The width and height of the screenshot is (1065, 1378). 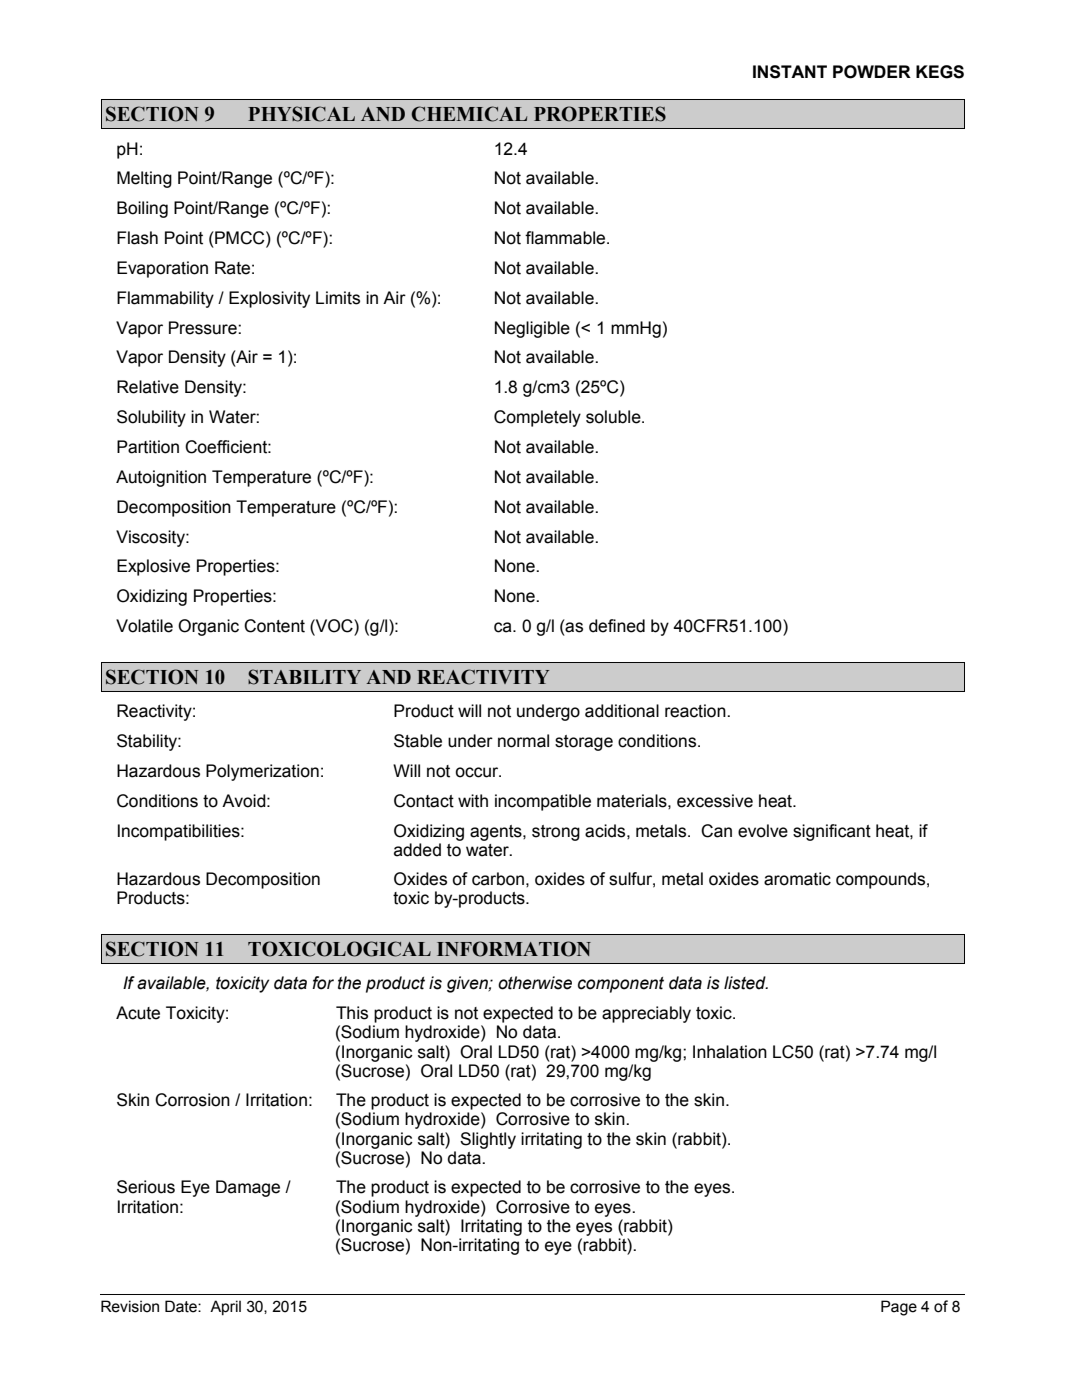 I want to click on Completely, so click(x=537, y=418).
